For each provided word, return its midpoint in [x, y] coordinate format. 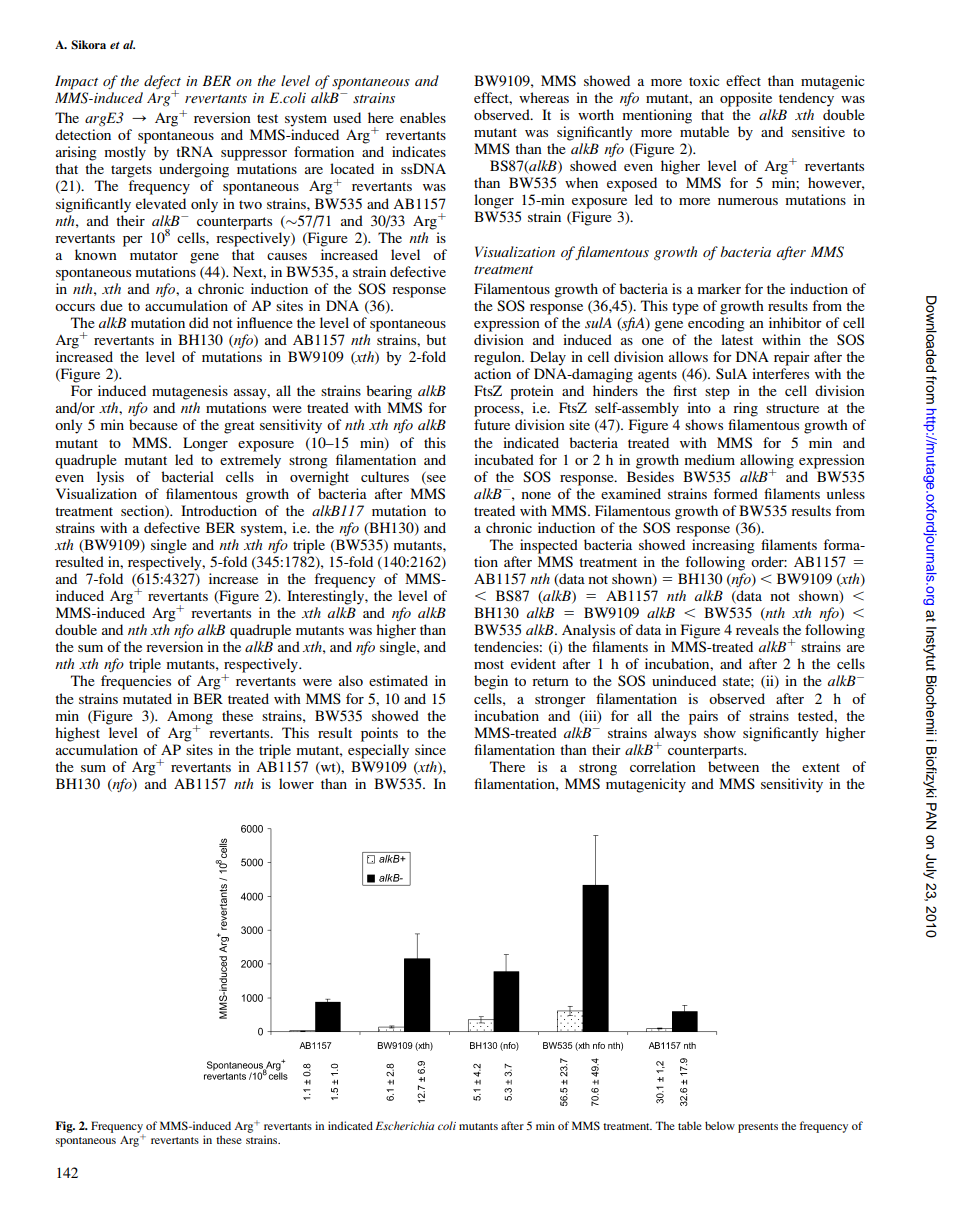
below [720, 1125]
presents [758, 1128]
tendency [806, 99]
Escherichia [404, 1125]
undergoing [194, 170]
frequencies [136, 682]
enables [423, 117]
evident [533, 663]
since [430, 749]
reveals [757, 629]
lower [296, 783]
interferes [780, 373]
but [436, 339]
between [733, 766]
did [199, 322]
